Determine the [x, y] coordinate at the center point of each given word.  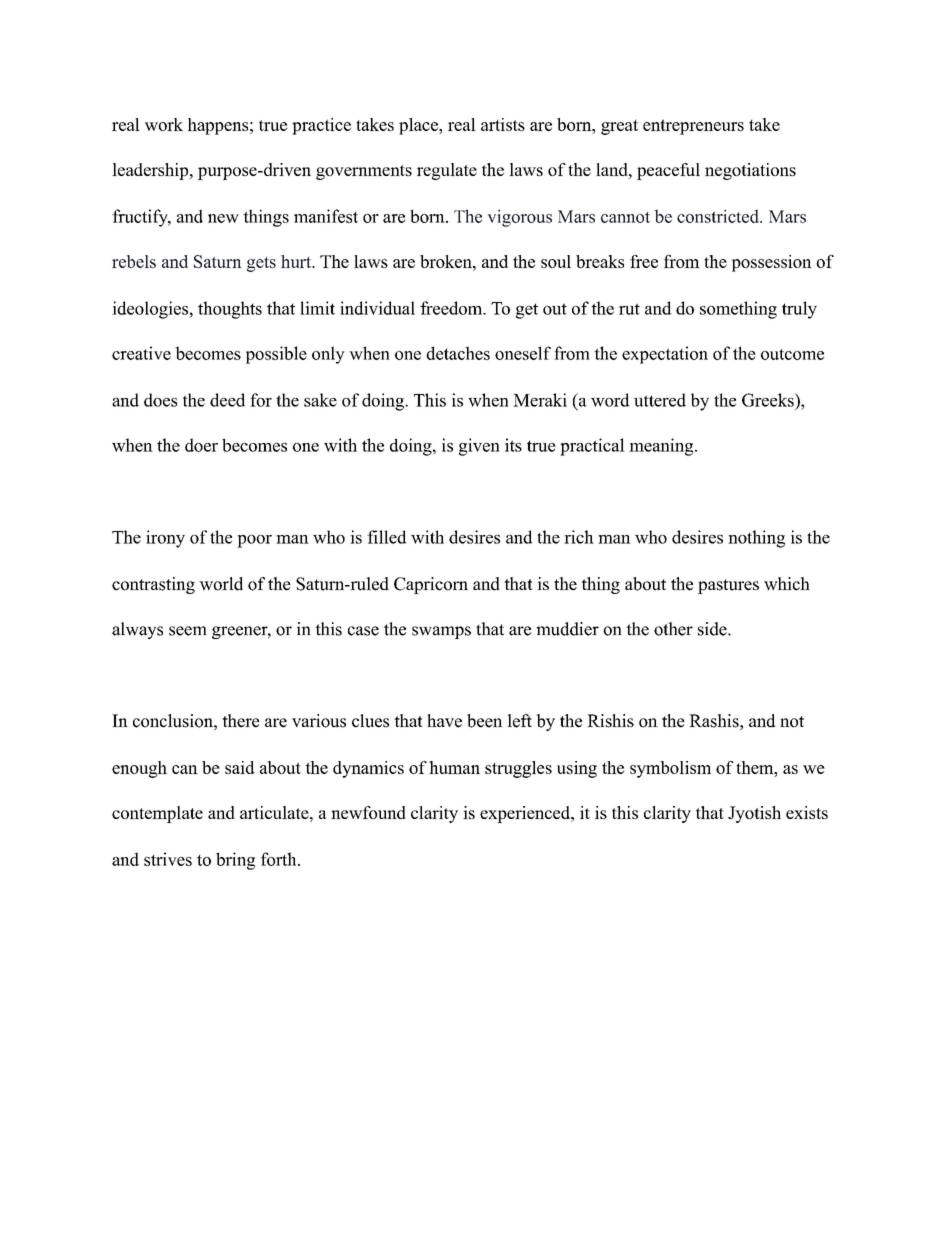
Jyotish [754, 814]
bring [235, 861]
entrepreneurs [693, 127]
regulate [447, 171]
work [164, 124]
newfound [368, 812]
